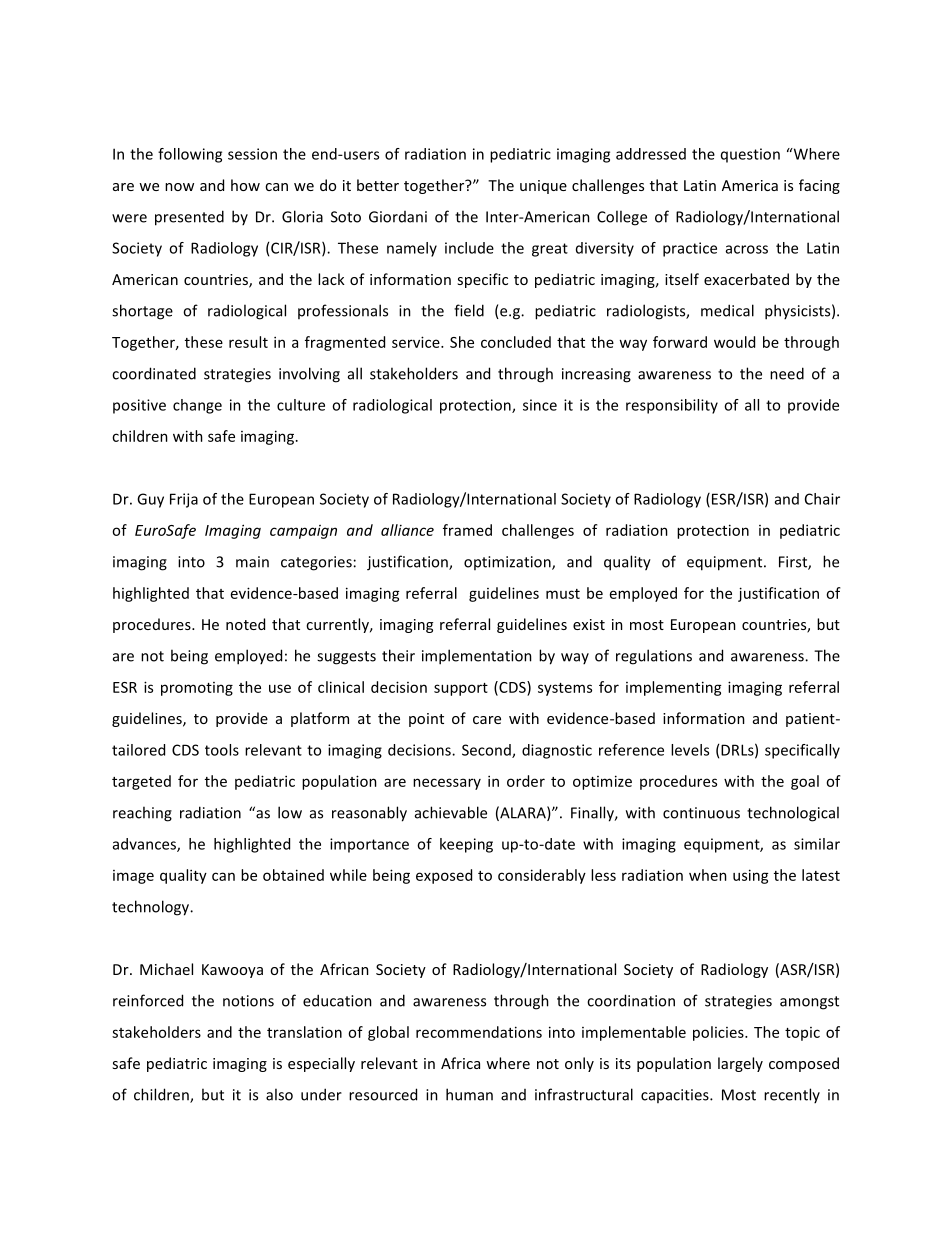  Describe the element at coordinates (245, 624) in the screenshot. I see `noted` at that location.
